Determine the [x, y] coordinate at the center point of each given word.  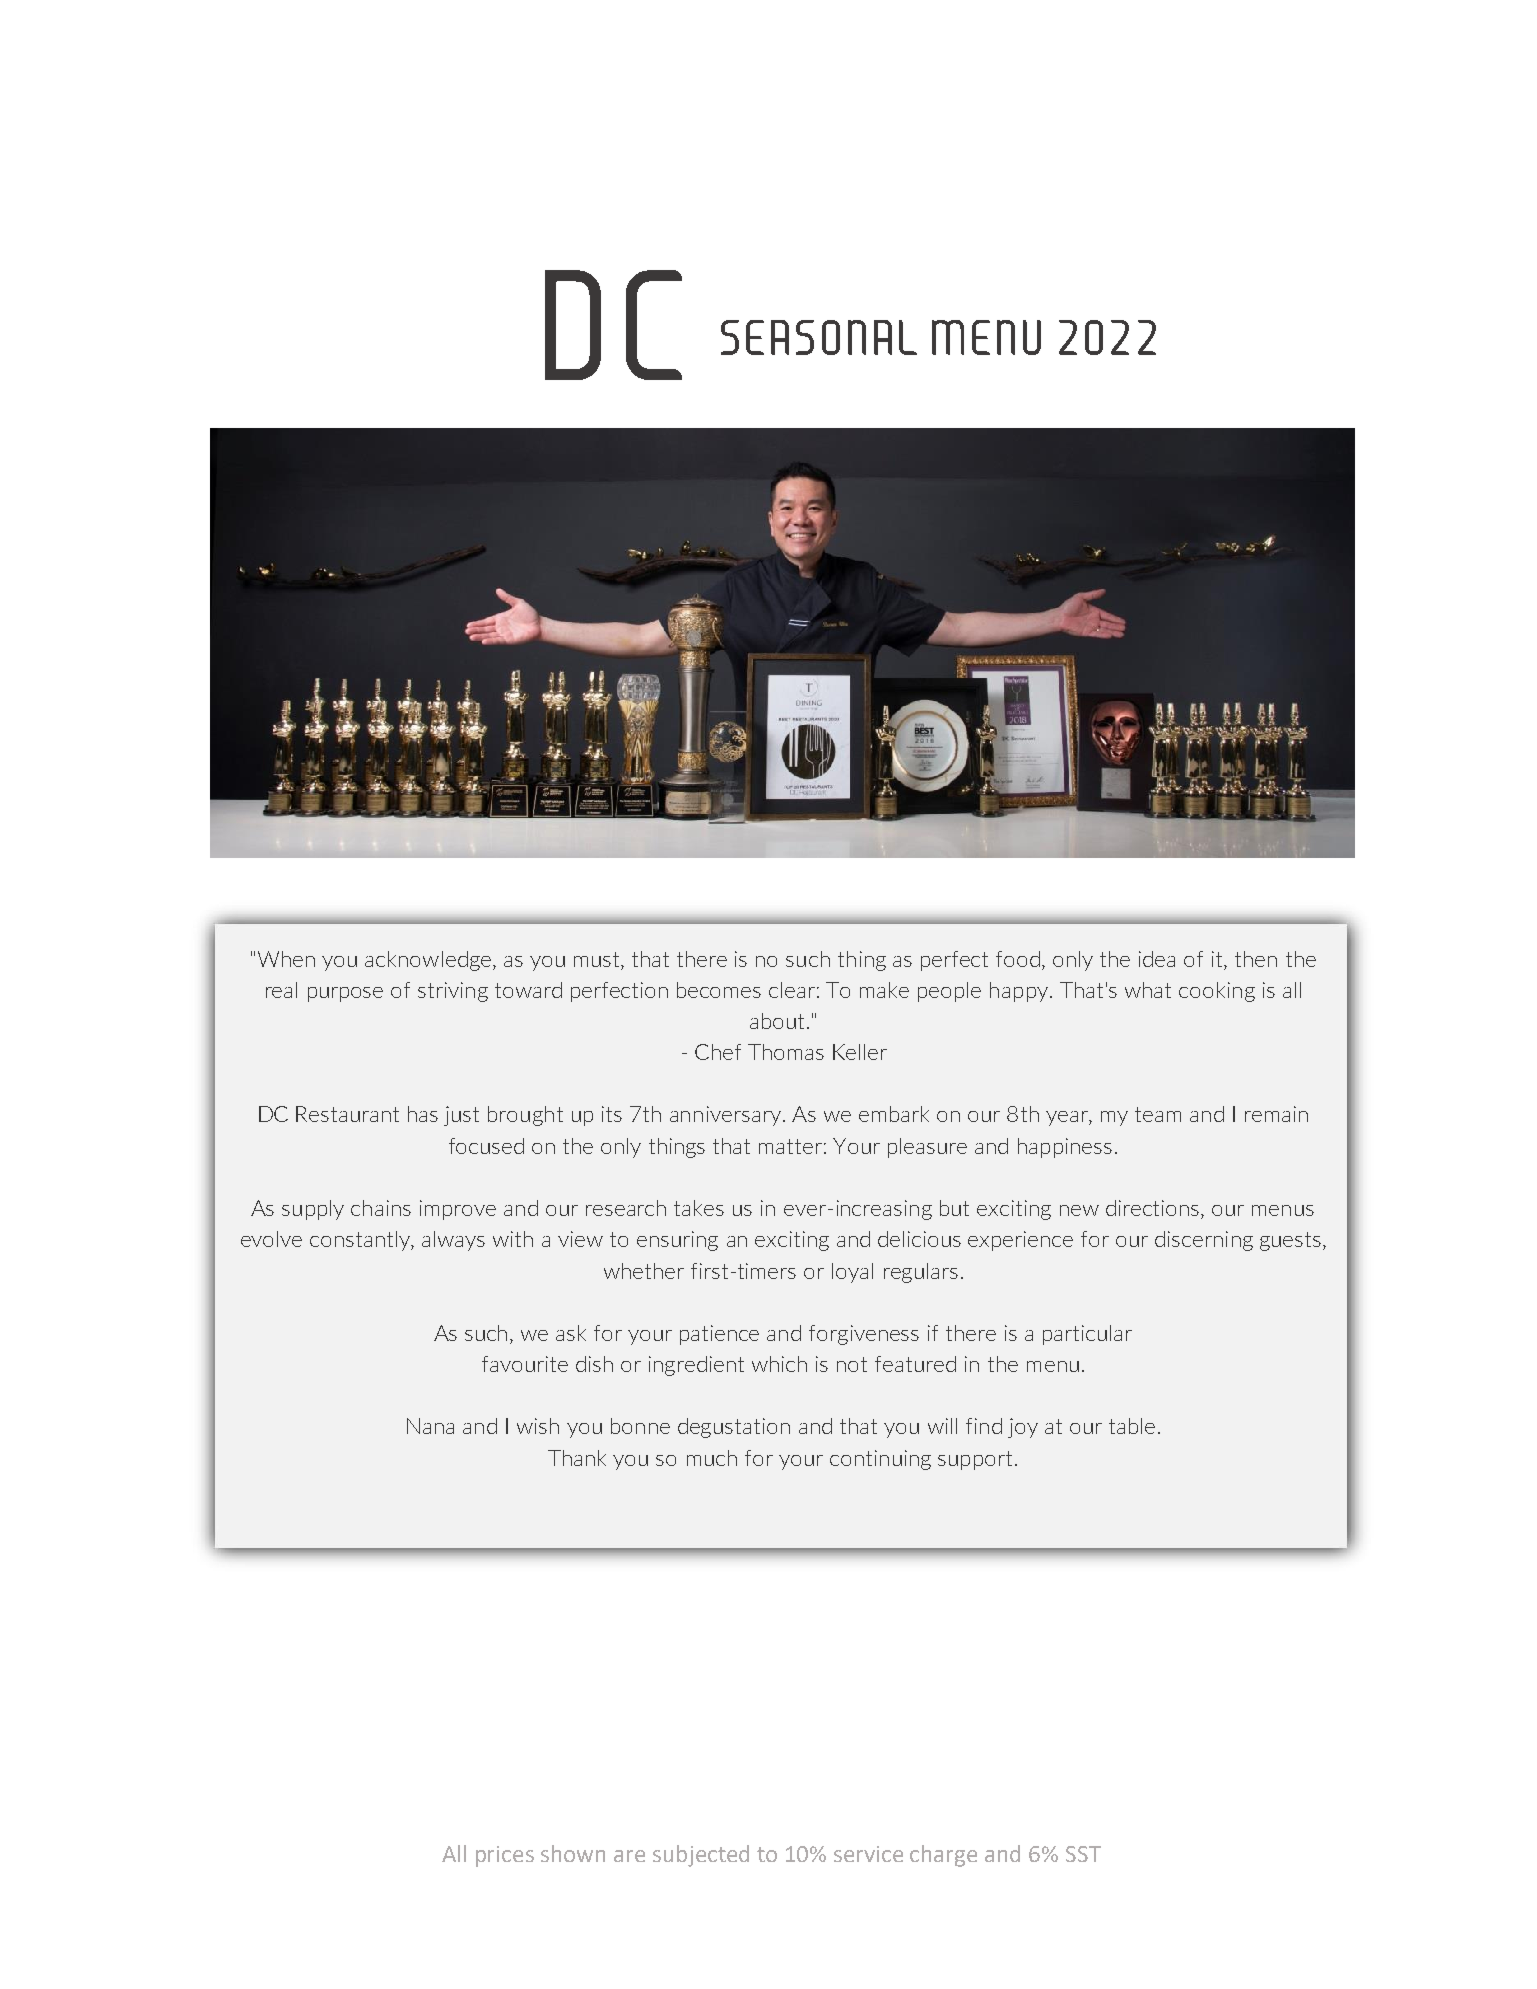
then [1256, 959]
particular [1087, 1335]
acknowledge [429, 961]
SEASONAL [819, 337]
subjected [701, 1856]
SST [1083, 1854]
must [598, 959]
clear [792, 990]
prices [505, 1856]
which [779, 1364]
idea [1157, 959]
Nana [430, 1426]
